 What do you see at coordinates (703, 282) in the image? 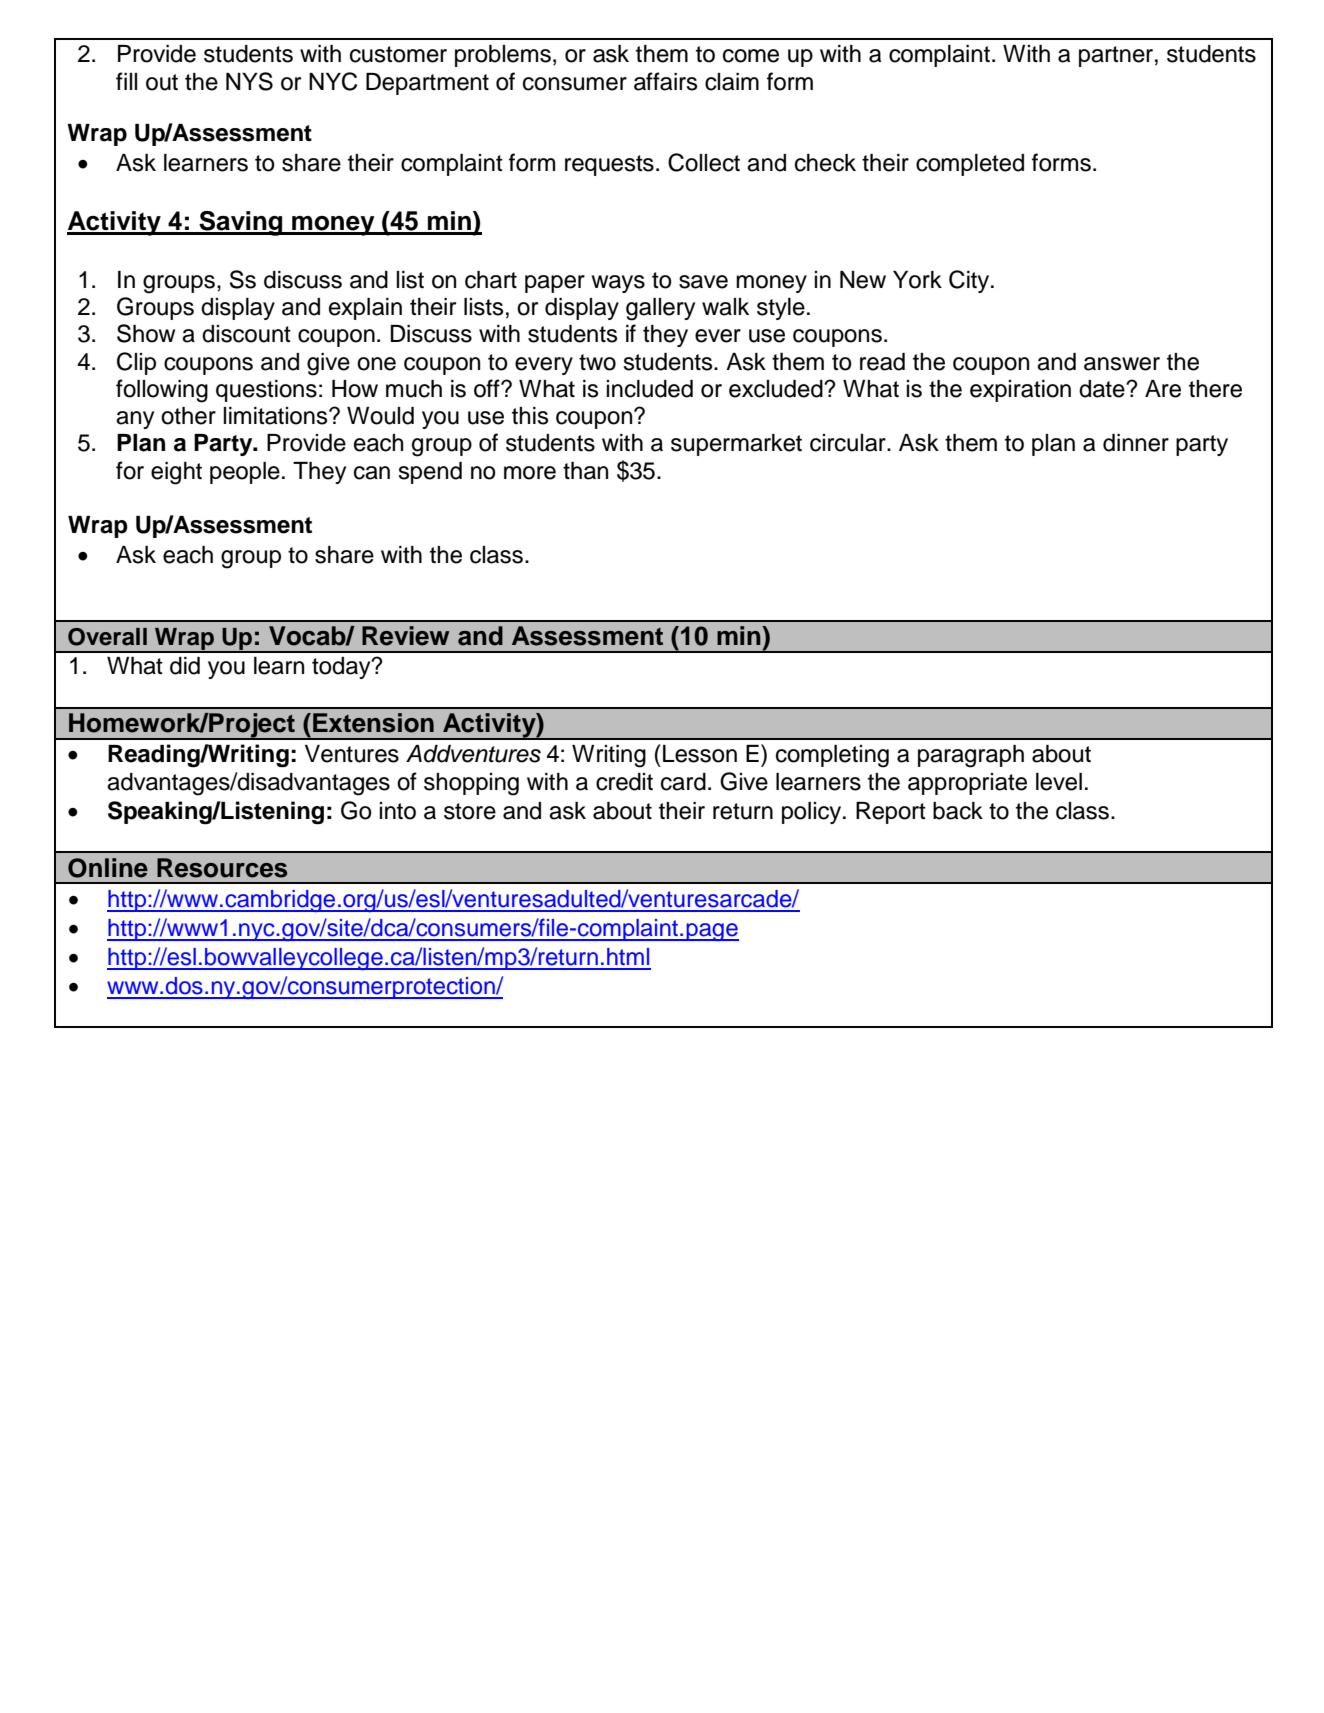
I see `save` at bounding box center [703, 282].
